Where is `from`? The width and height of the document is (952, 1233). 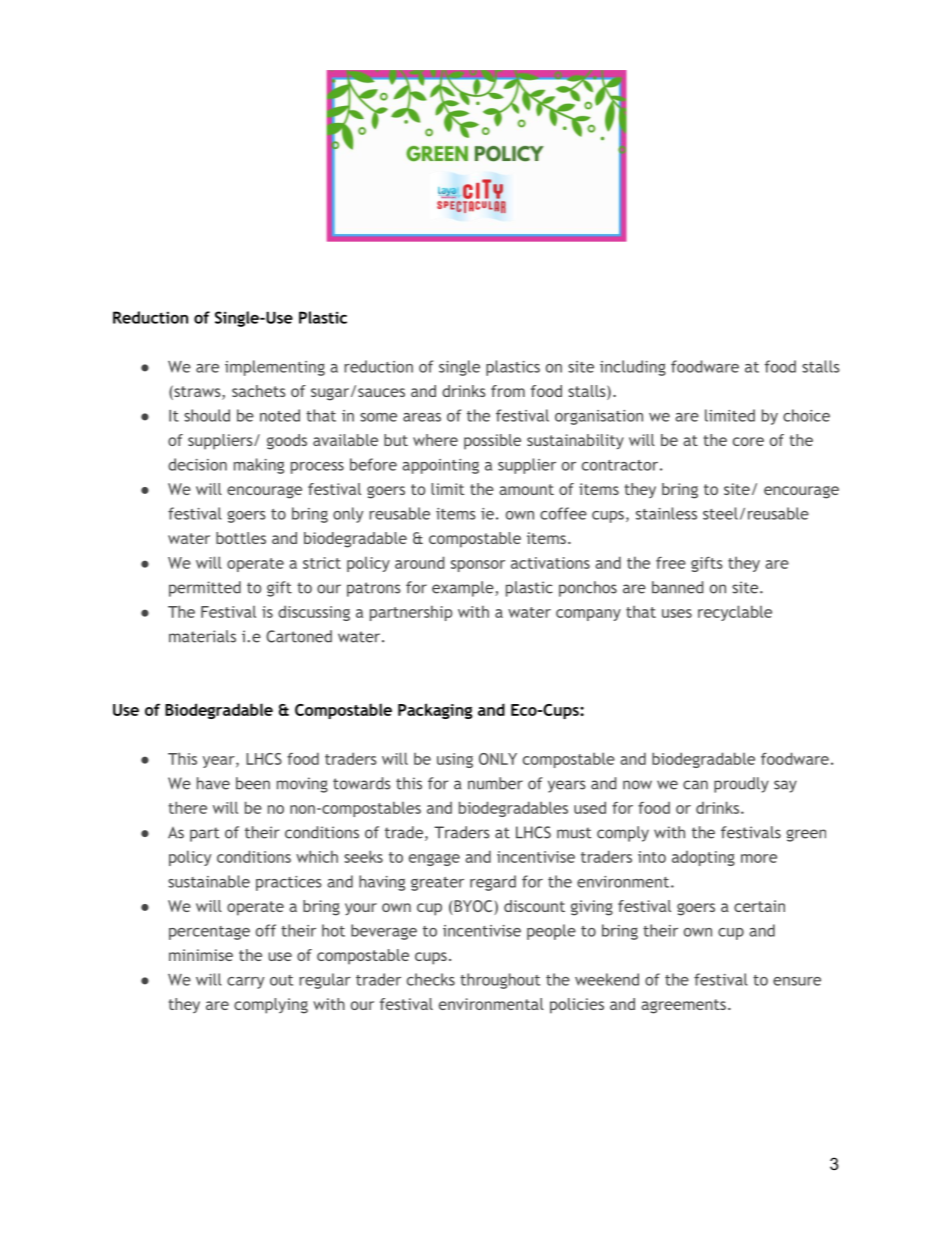 from is located at coordinates (508, 391).
